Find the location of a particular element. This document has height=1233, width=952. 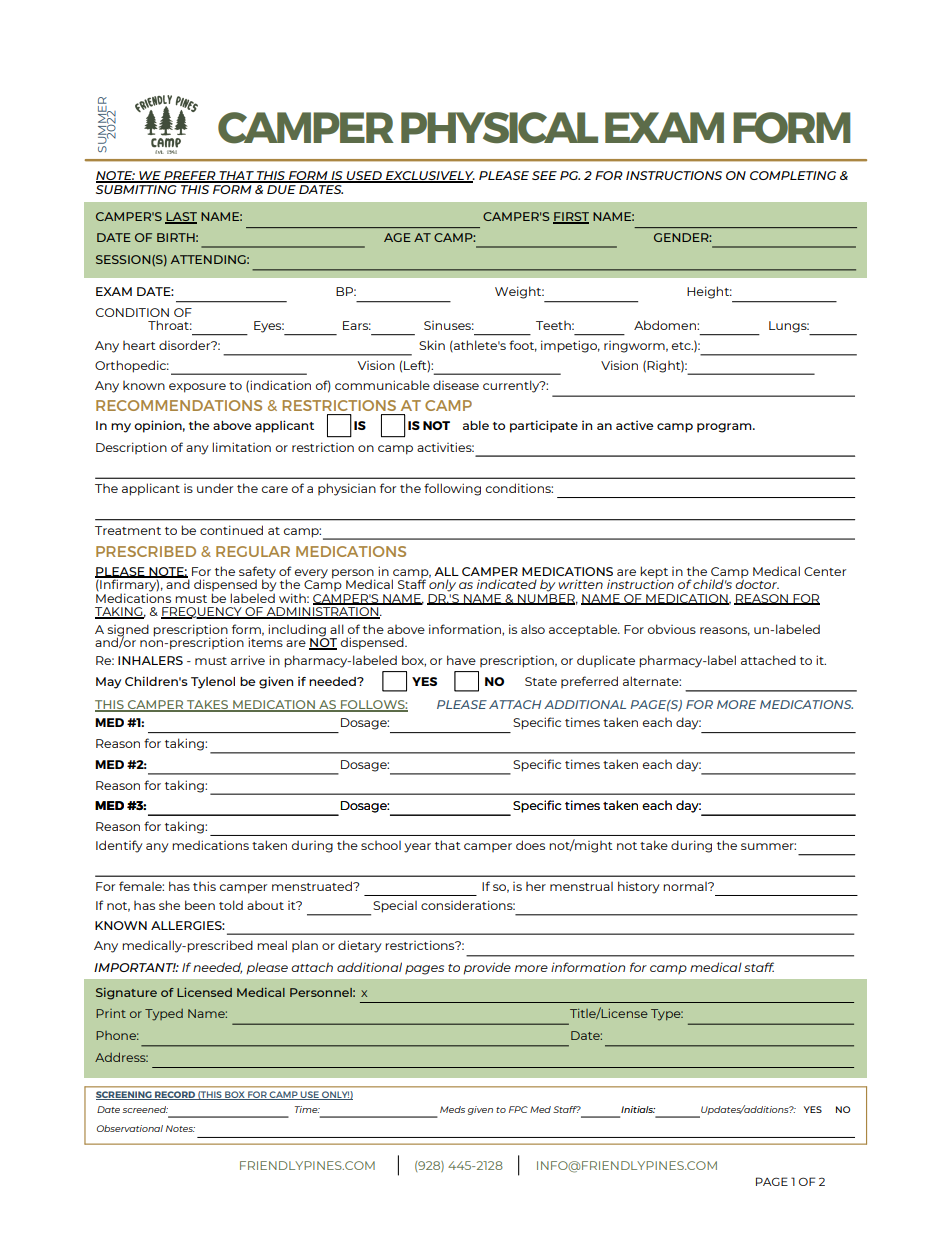

COMPLETING is located at coordinates (793, 175).
